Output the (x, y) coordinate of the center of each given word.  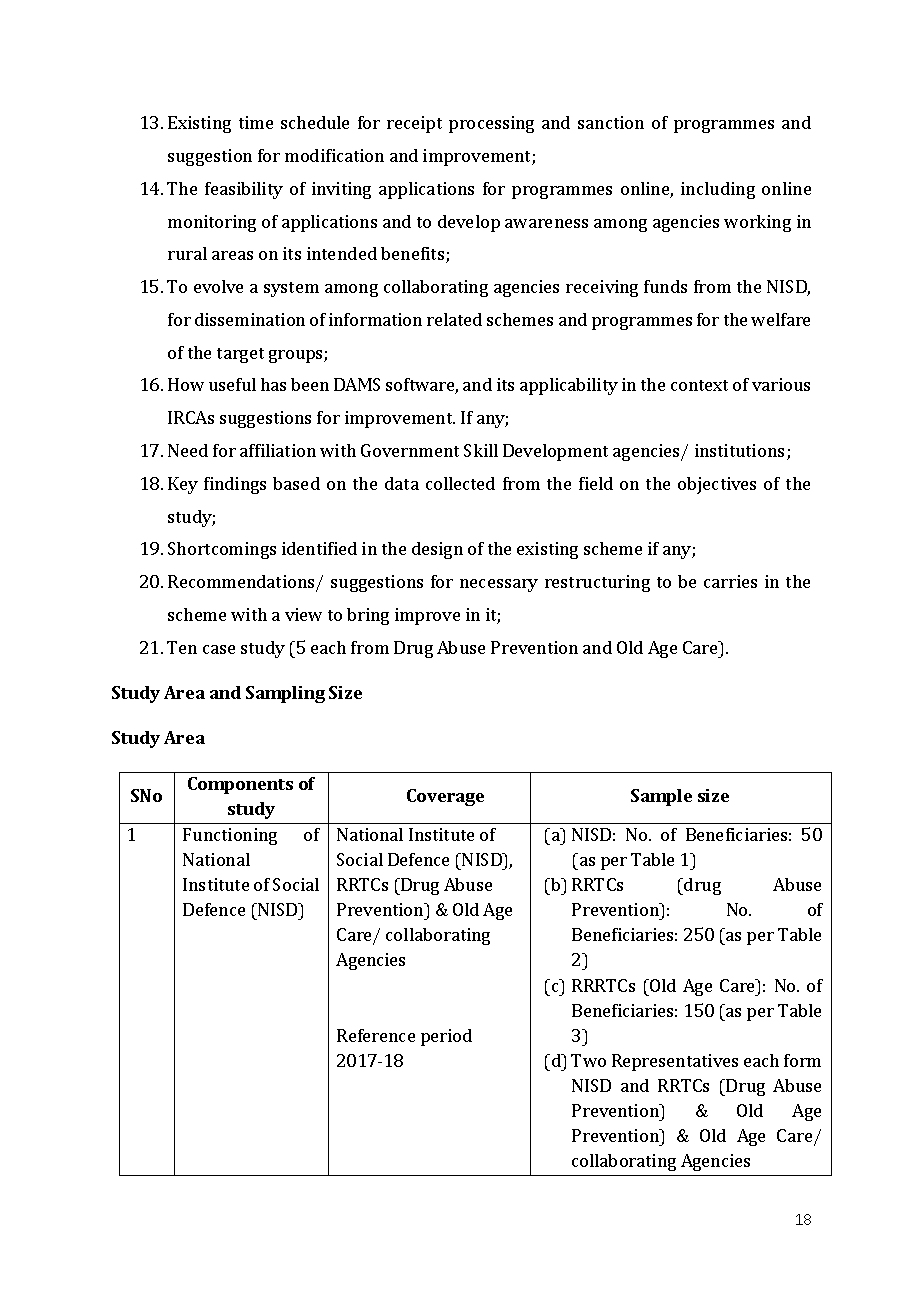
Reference (376, 1035)
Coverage (445, 797)
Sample (661, 797)
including (718, 190)
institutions (739, 450)
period (446, 1037)
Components (240, 785)
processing (491, 124)
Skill (481, 450)
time (256, 122)
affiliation (278, 450)
